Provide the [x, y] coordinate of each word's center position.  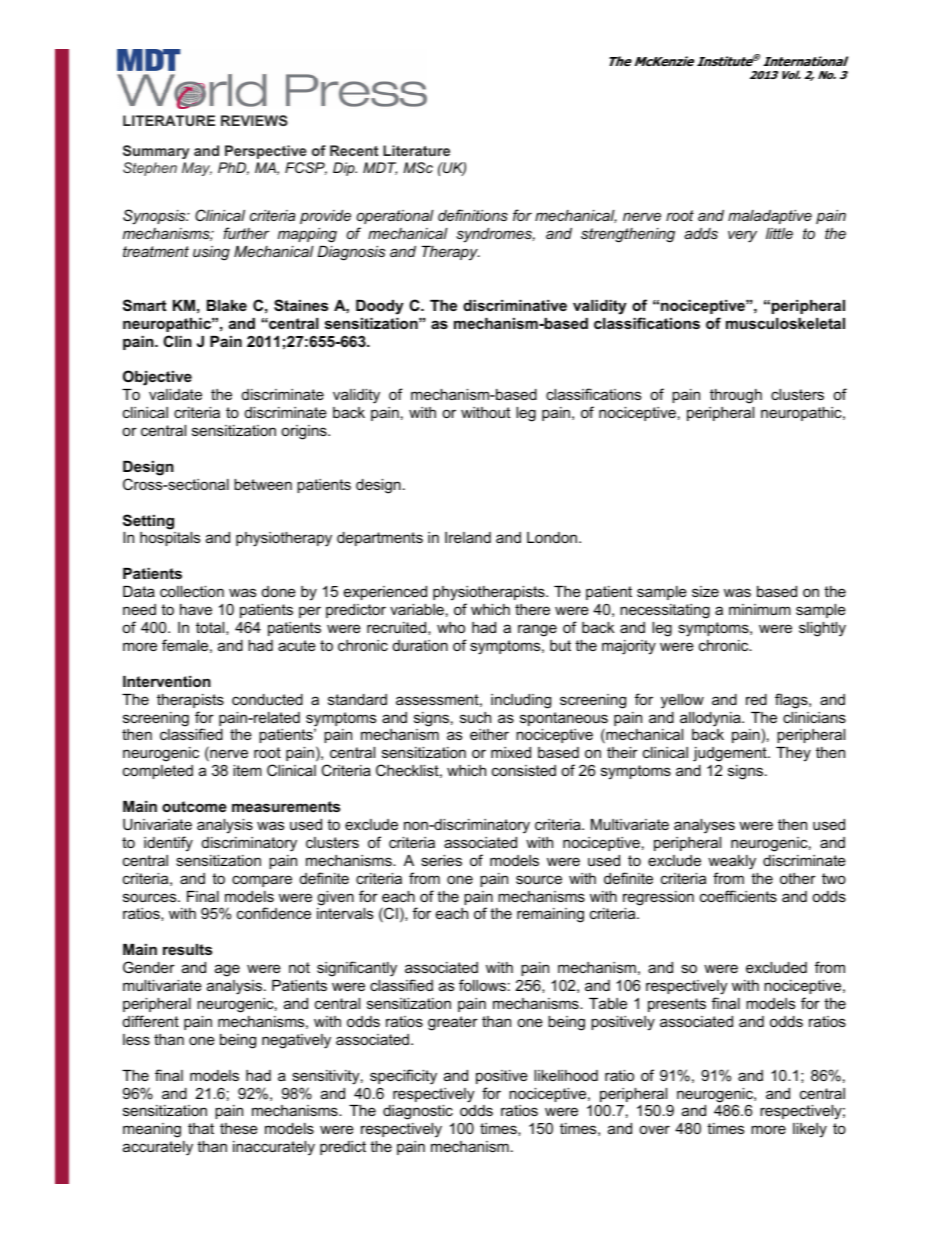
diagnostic [418, 1114]
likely [810, 1130]
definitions [473, 215]
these [239, 1128]
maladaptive [770, 217]
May [197, 169]
